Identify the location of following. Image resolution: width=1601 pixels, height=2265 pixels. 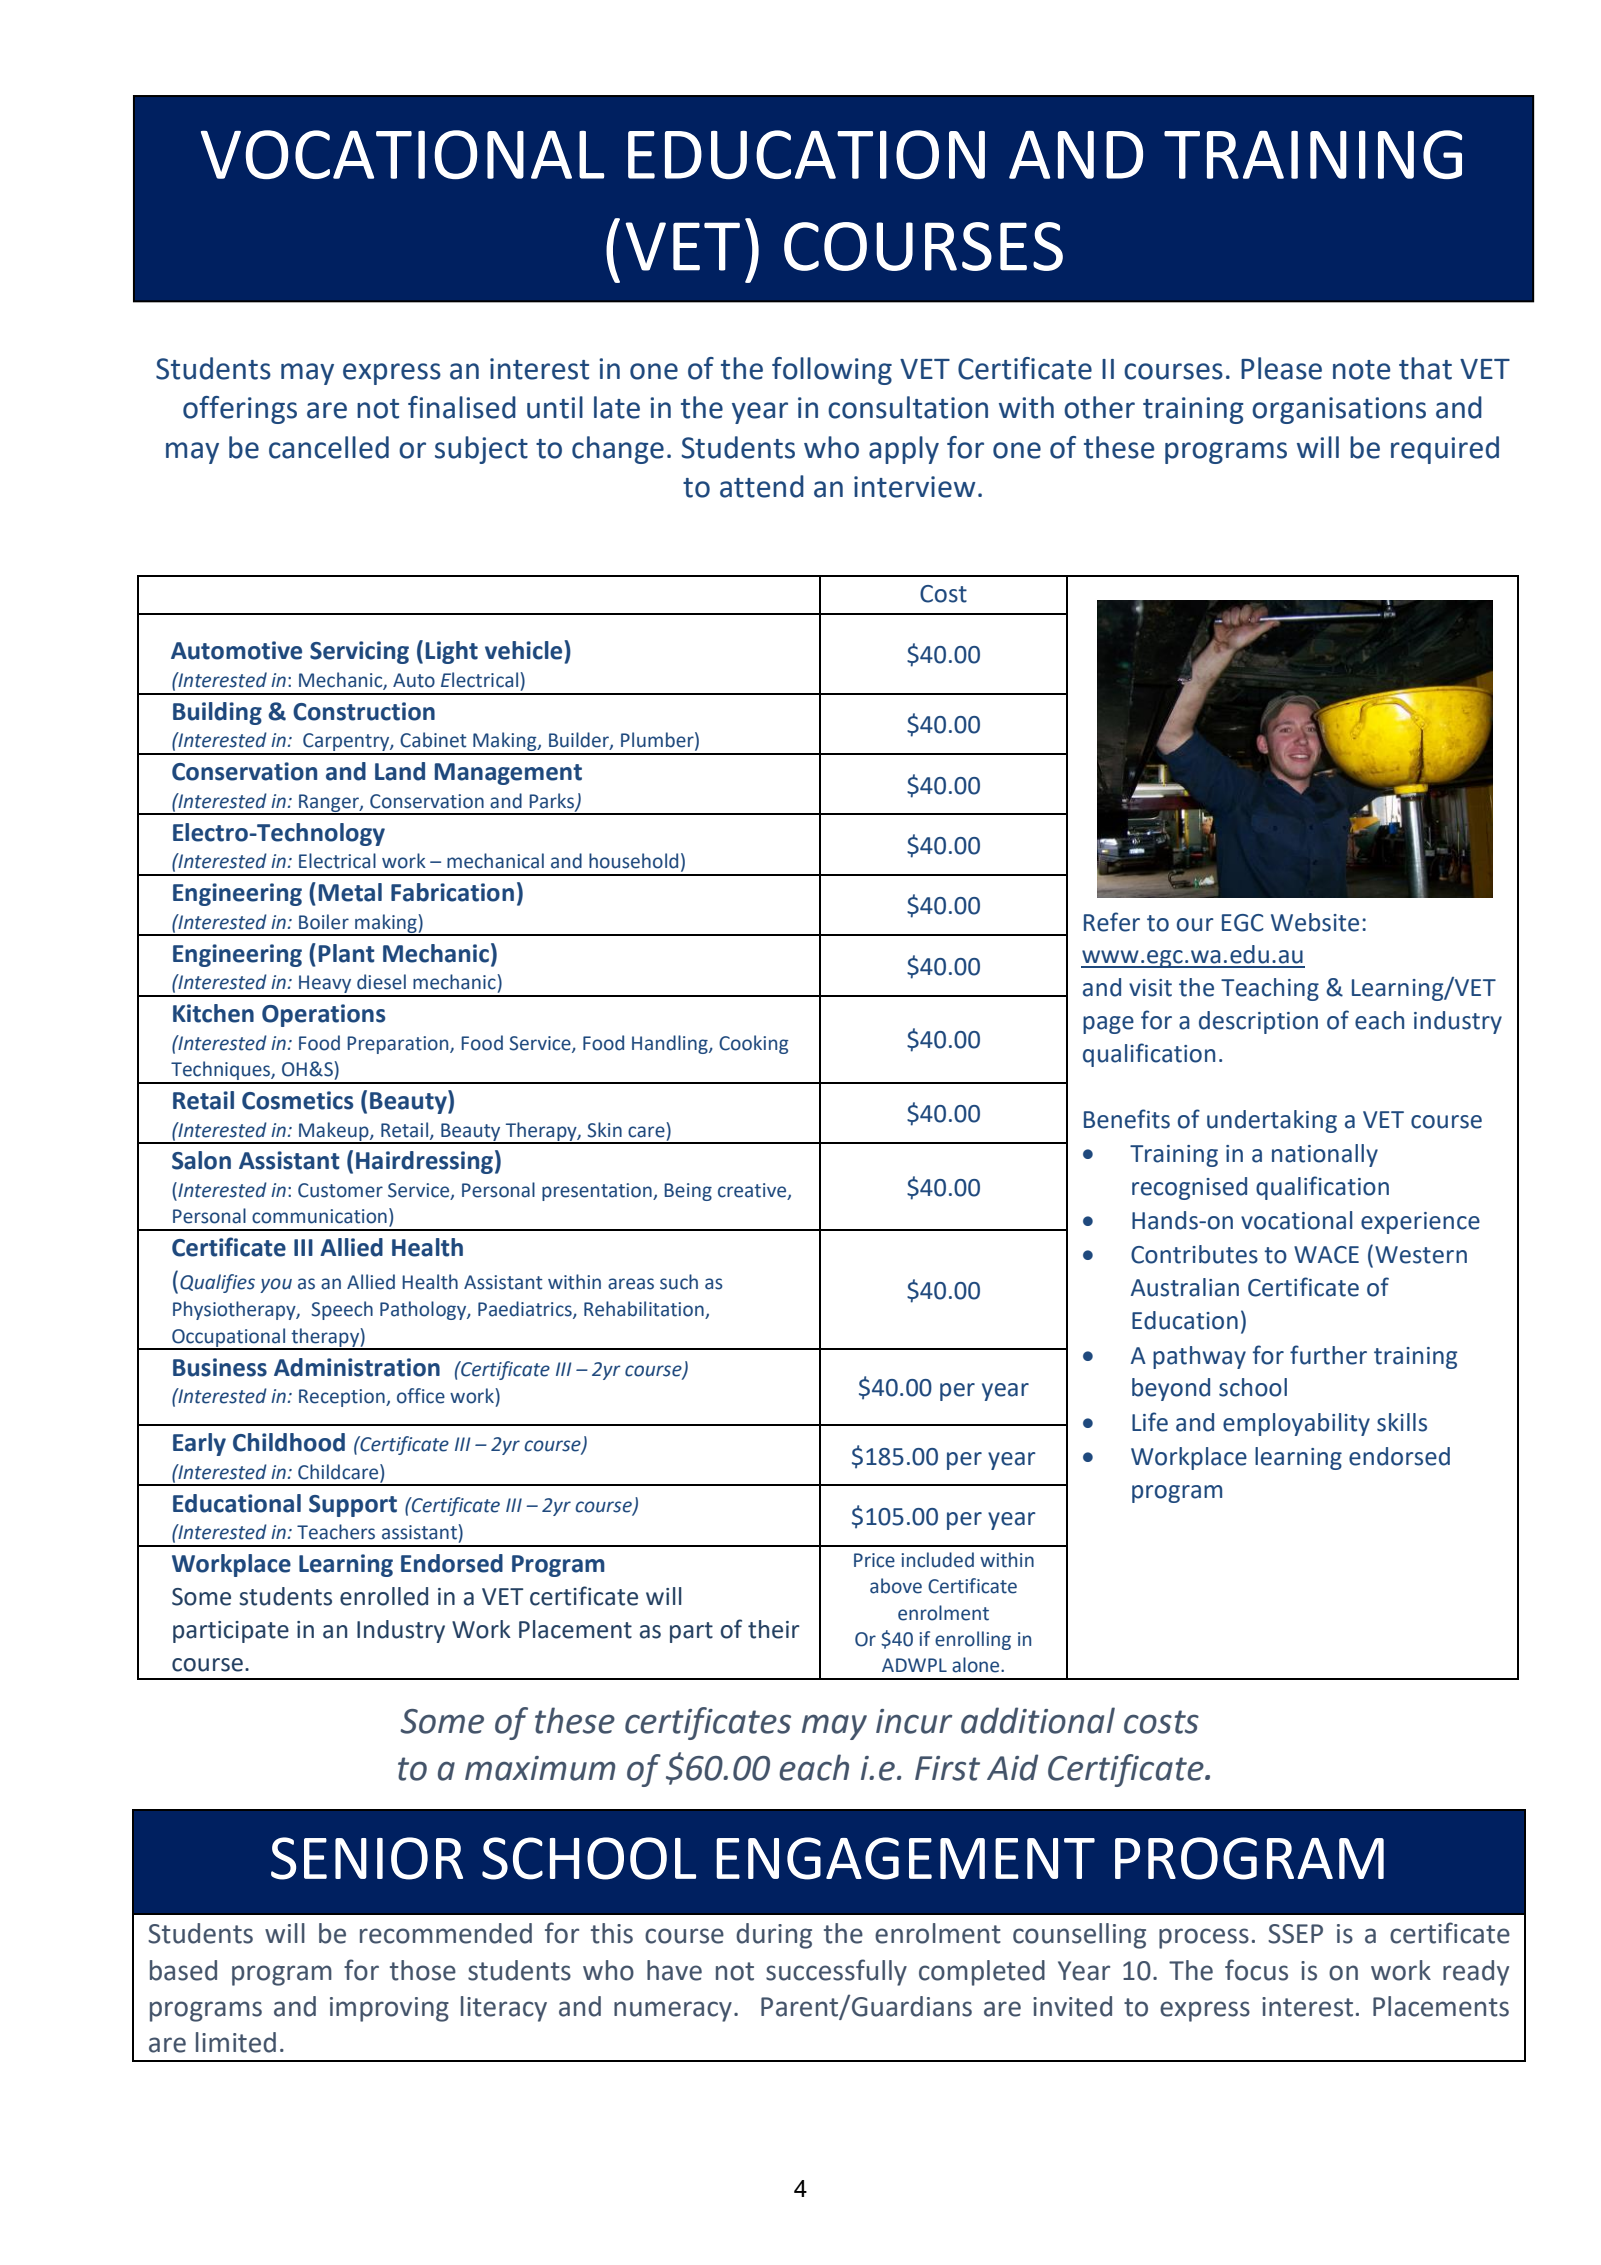
(832, 371).
